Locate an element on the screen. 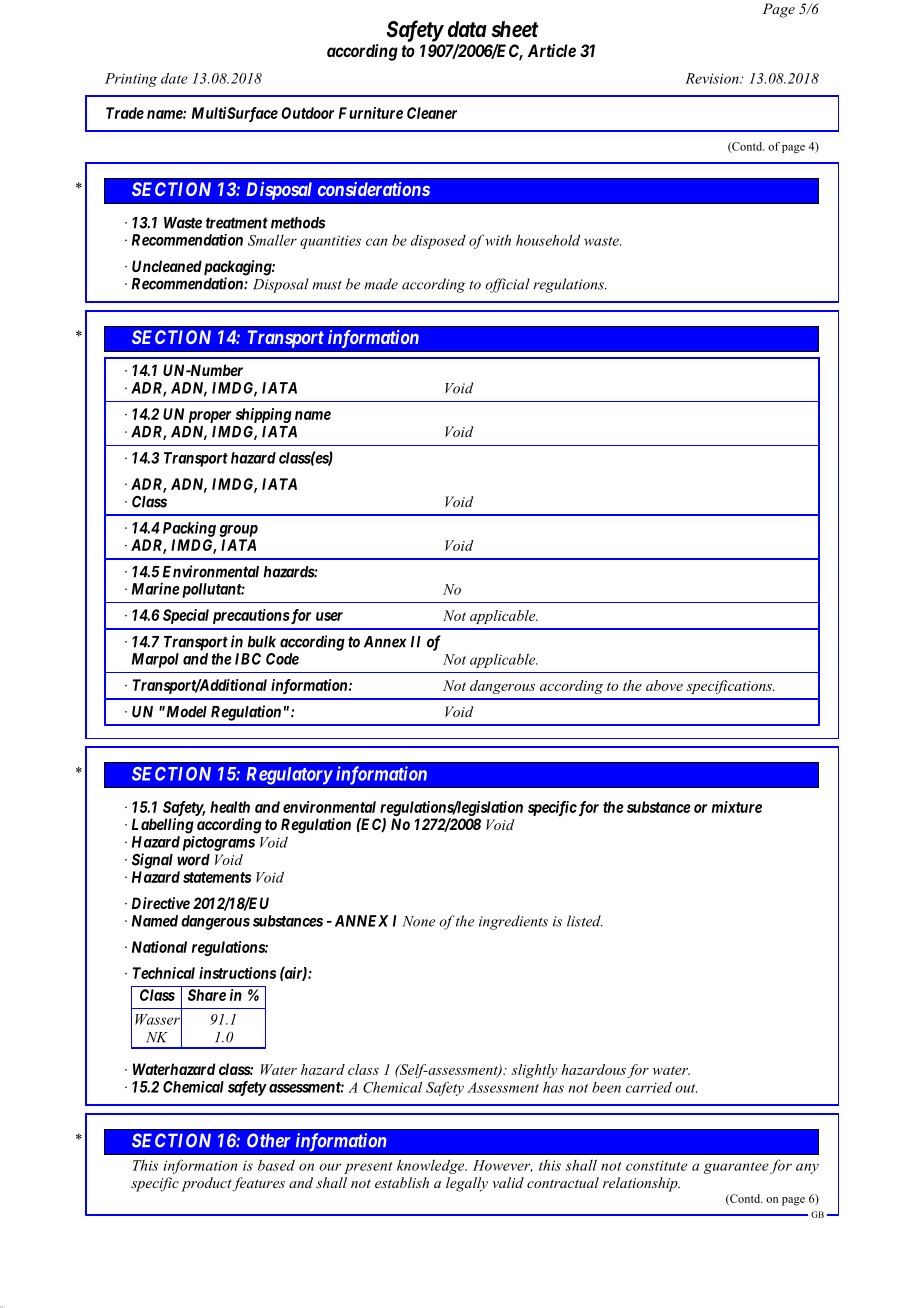 The width and height of the screenshot is (924, 1308). product is located at coordinates (207, 1184).
